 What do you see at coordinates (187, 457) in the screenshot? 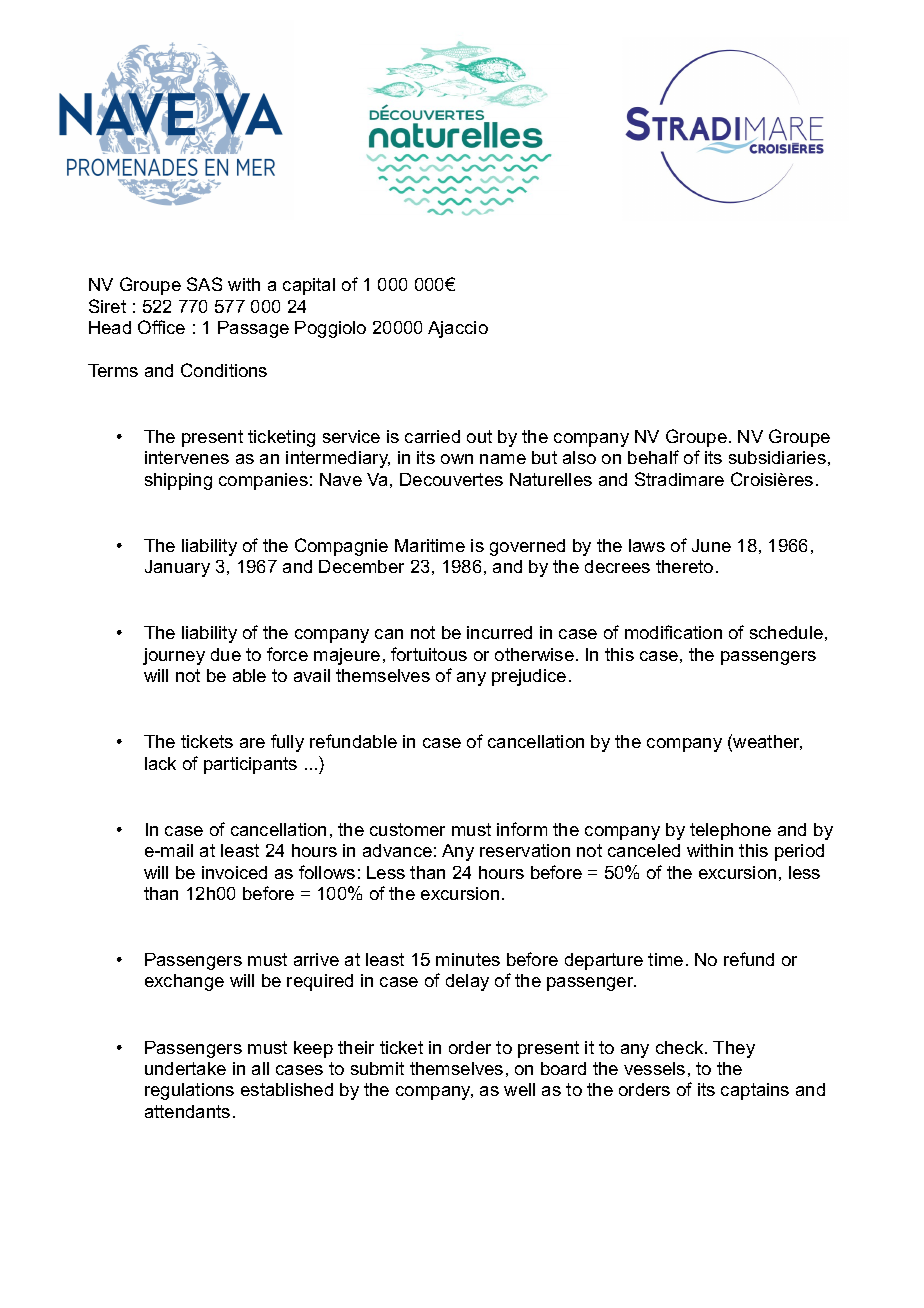
I see `intervenes` at bounding box center [187, 457].
